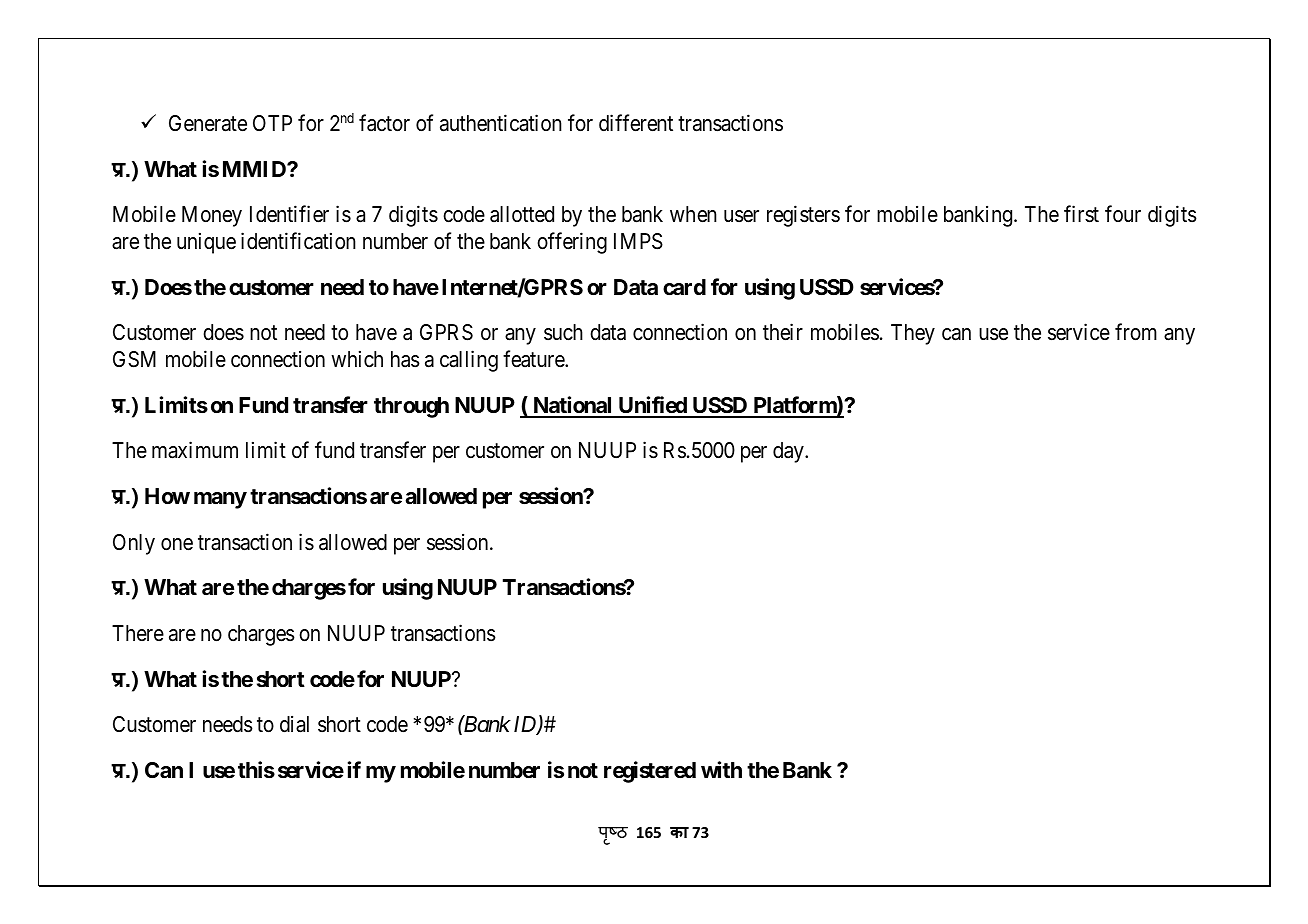 The width and height of the page is (1308, 924). Describe the element at coordinates (1081, 214) in the page. I see `first` at that location.
